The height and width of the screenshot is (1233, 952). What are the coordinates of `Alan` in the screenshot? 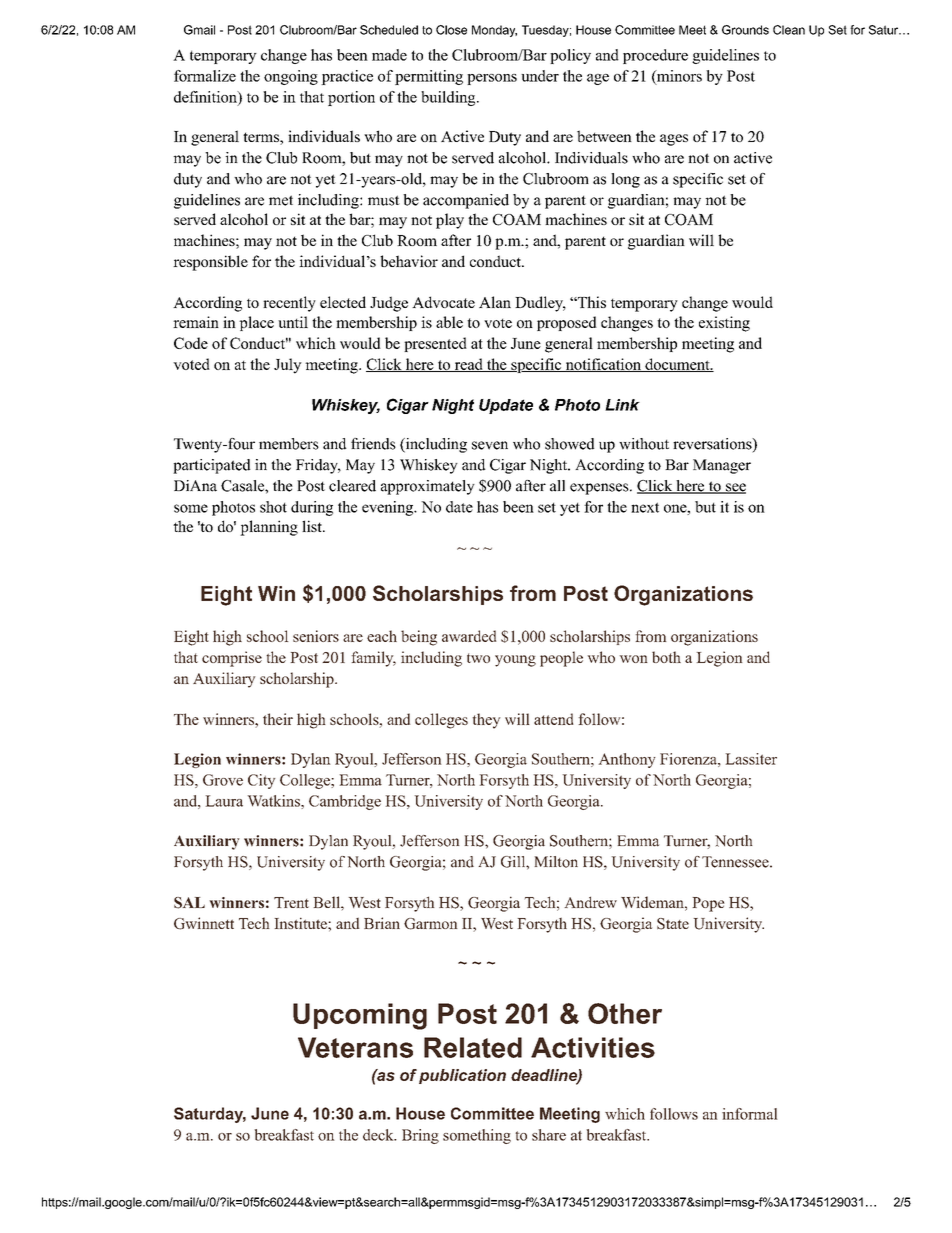 It's located at (495, 302).
